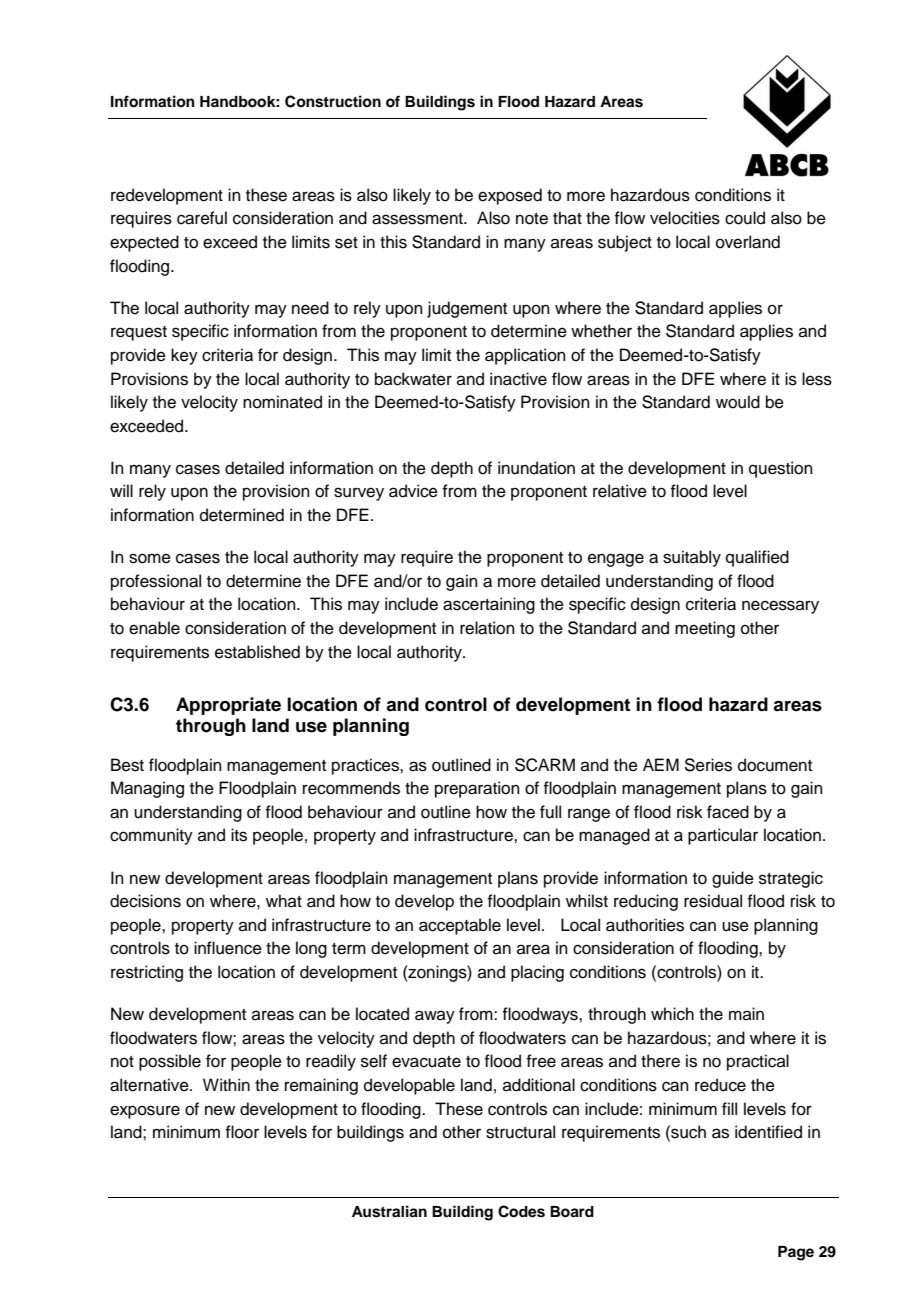  Describe the element at coordinates (510, 196) in the image. I see `exposed` at that location.
